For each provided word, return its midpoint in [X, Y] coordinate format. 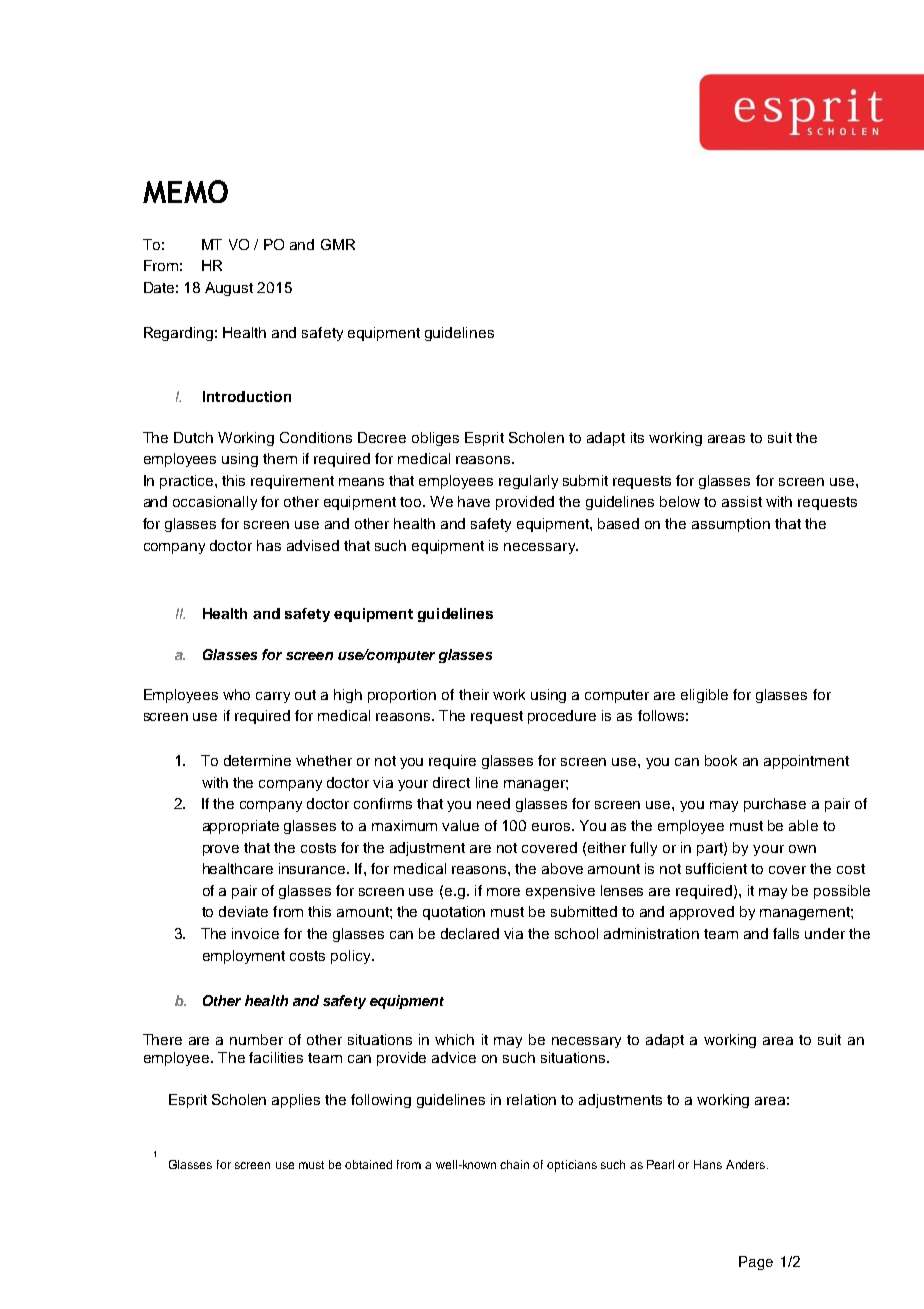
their [474, 694]
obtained [368, 1164]
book [721, 760]
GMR [338, 244]
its [637, 437]
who [236, 694]
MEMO [185, 191]
